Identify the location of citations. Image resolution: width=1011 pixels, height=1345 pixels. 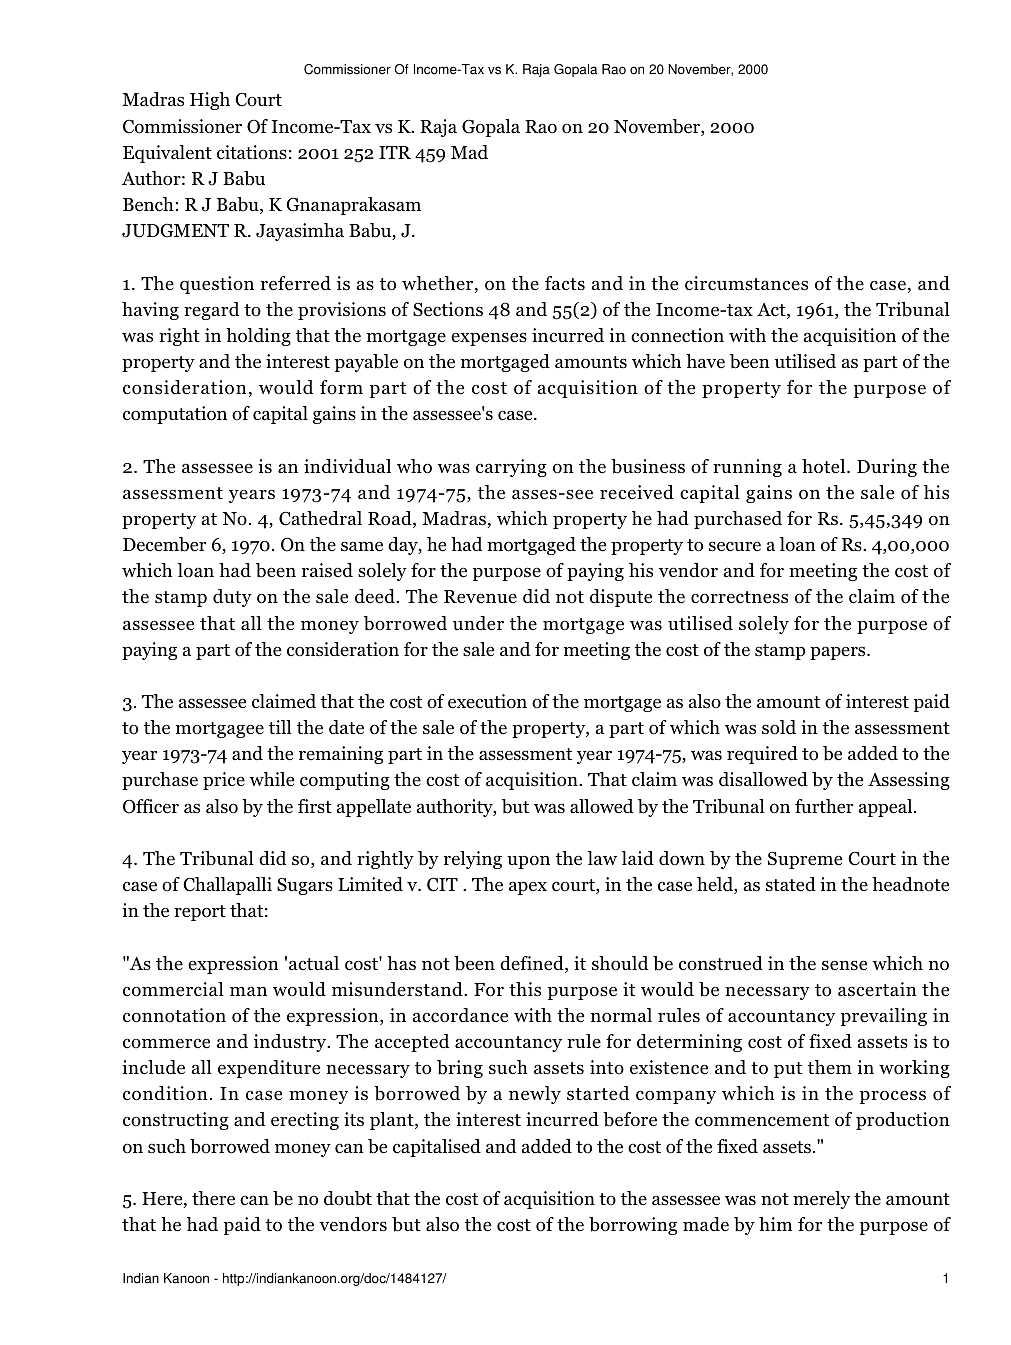
(252, 152).
